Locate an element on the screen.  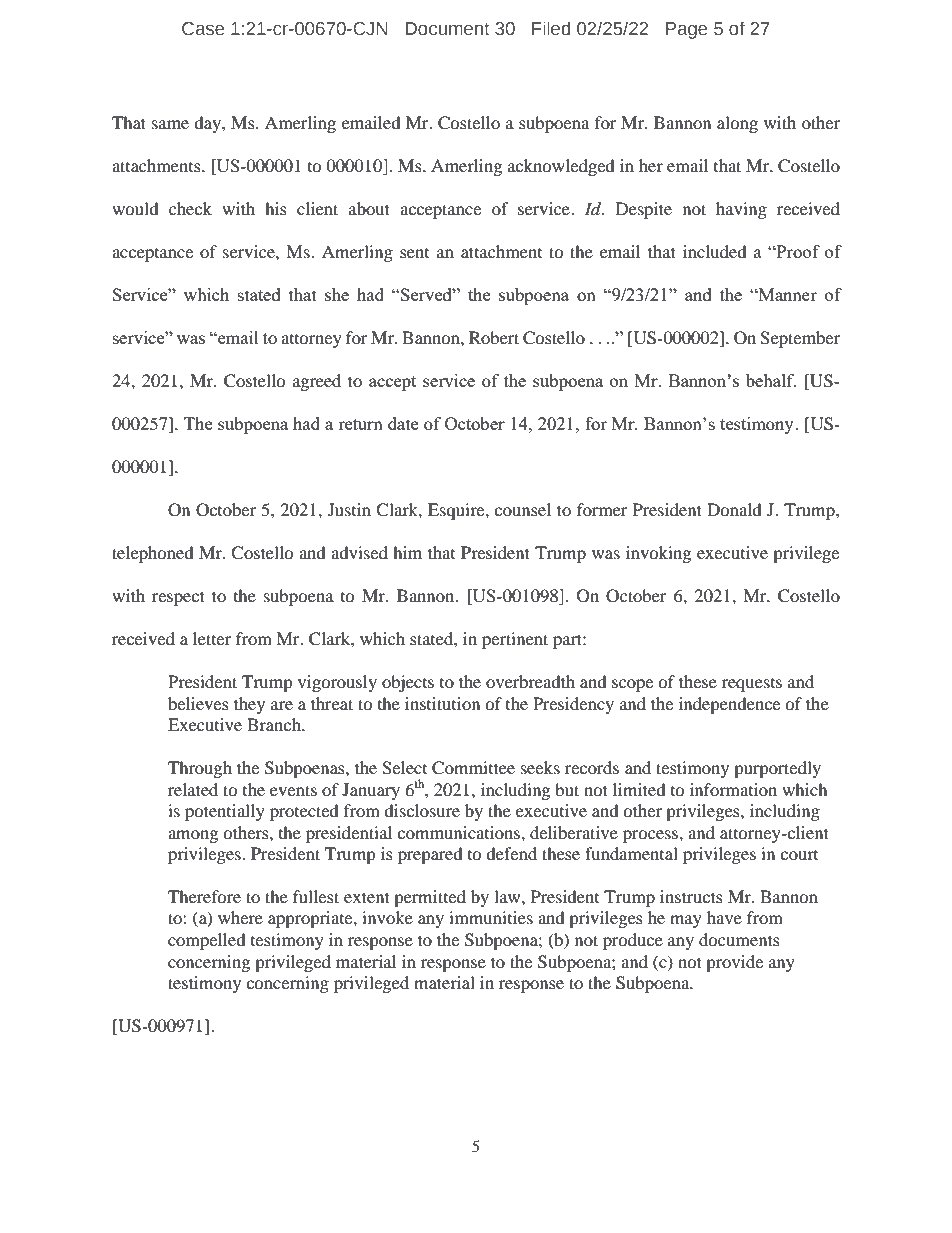
Donald is located at coordinates (734, 509).
